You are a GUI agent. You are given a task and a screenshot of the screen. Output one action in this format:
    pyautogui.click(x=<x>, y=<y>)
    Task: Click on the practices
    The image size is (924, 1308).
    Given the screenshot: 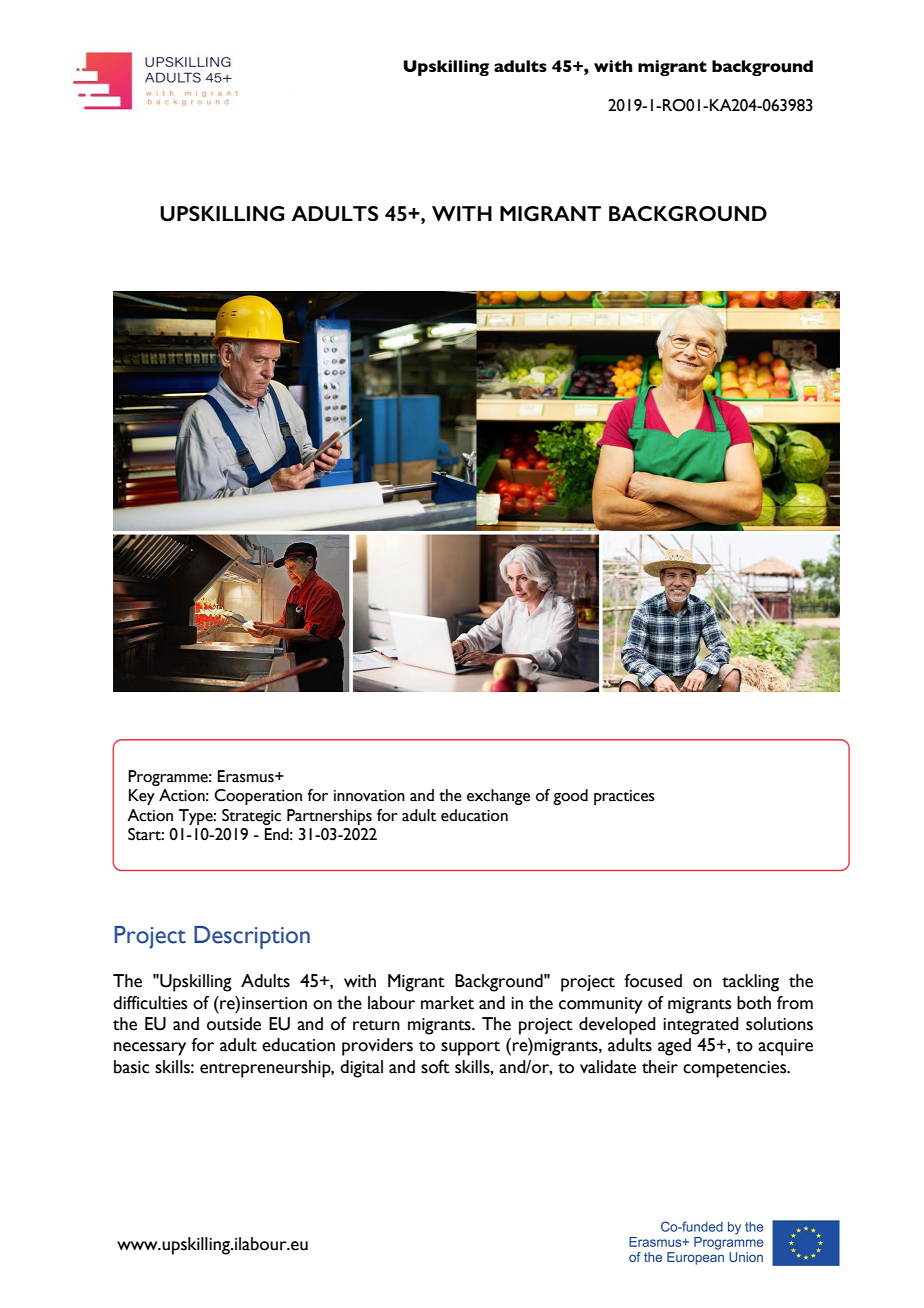 What is the action you would take?
    pyautogui.click(x=624, y=797)
